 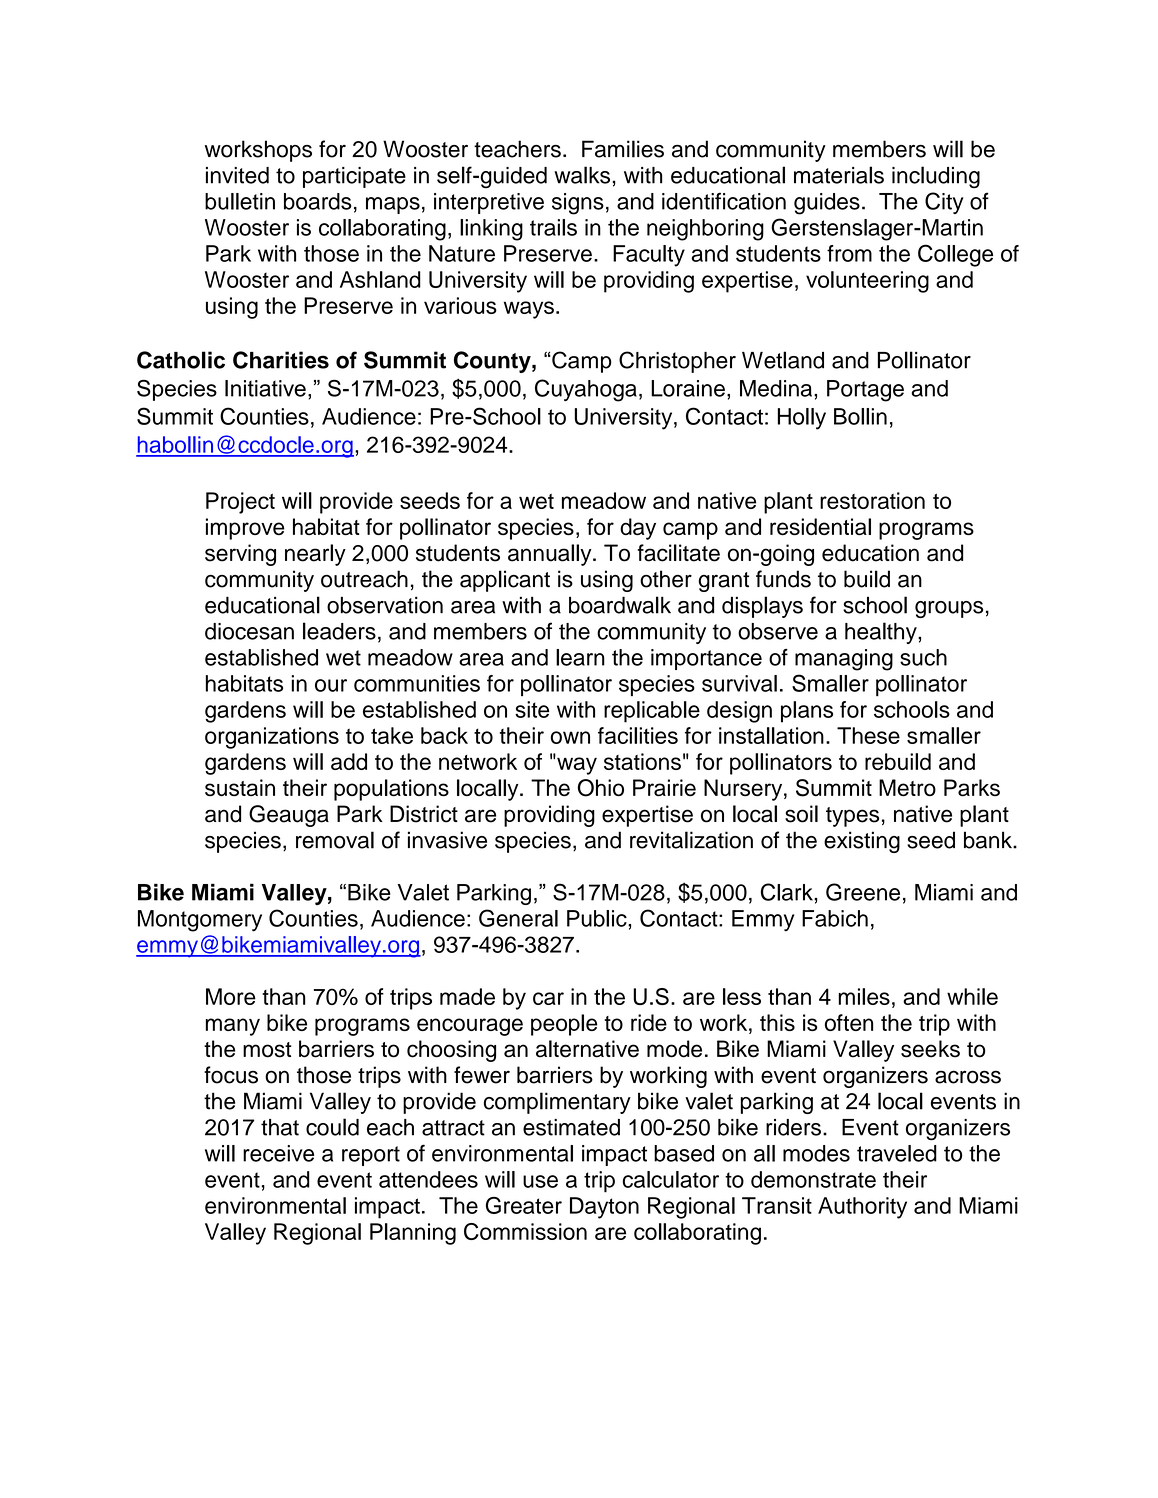 I want to click on walks, so click(x=582, y=175).
